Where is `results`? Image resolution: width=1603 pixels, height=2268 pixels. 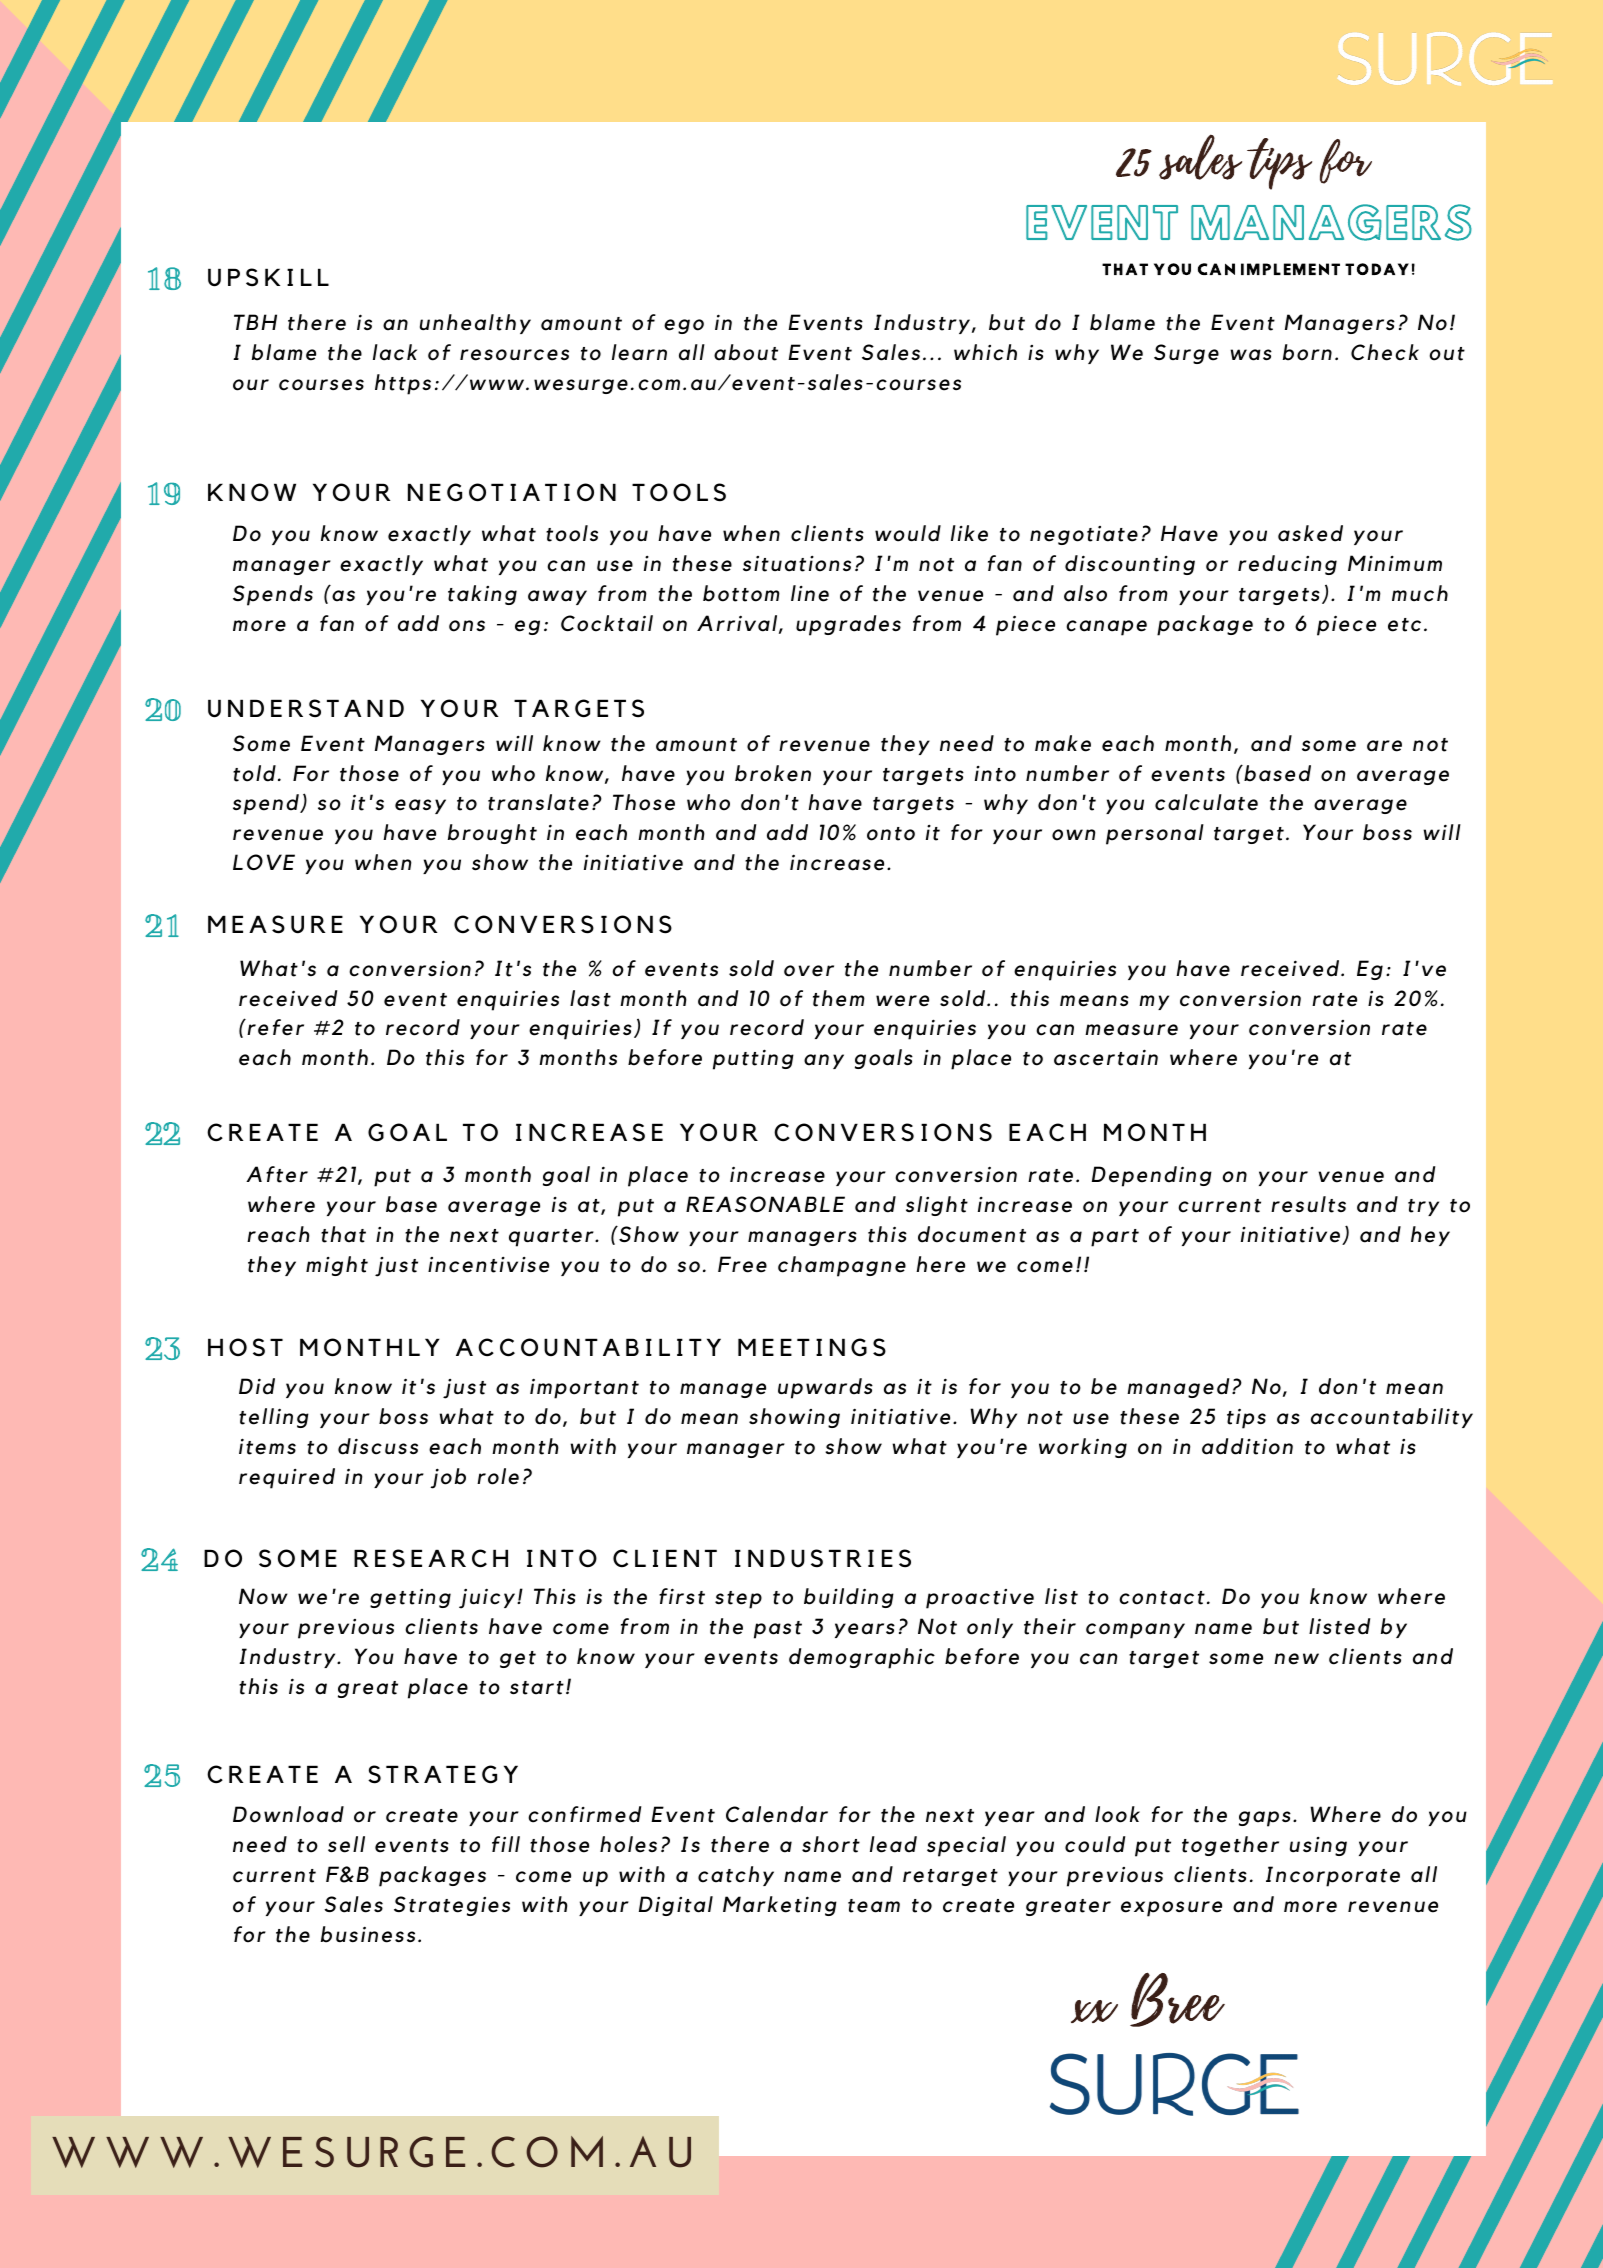
results is located at coordinates (1308, 1204).
